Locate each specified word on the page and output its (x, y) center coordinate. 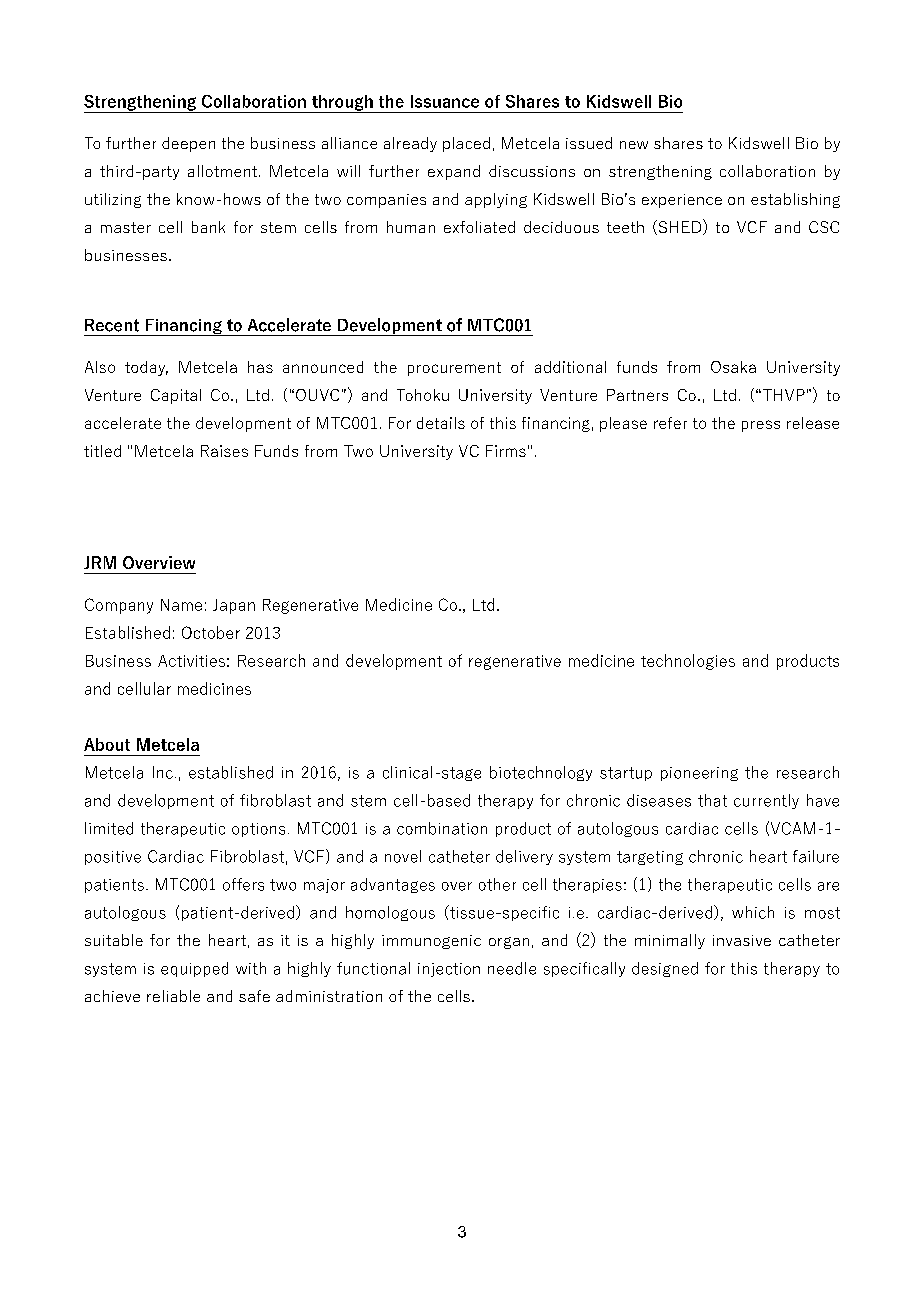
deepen (188, 144)
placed (466, 144)
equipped (194, 969)
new (634, 145)
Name (181, 605)
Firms (506, 451)
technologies (688, 662)
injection (449, 970)
